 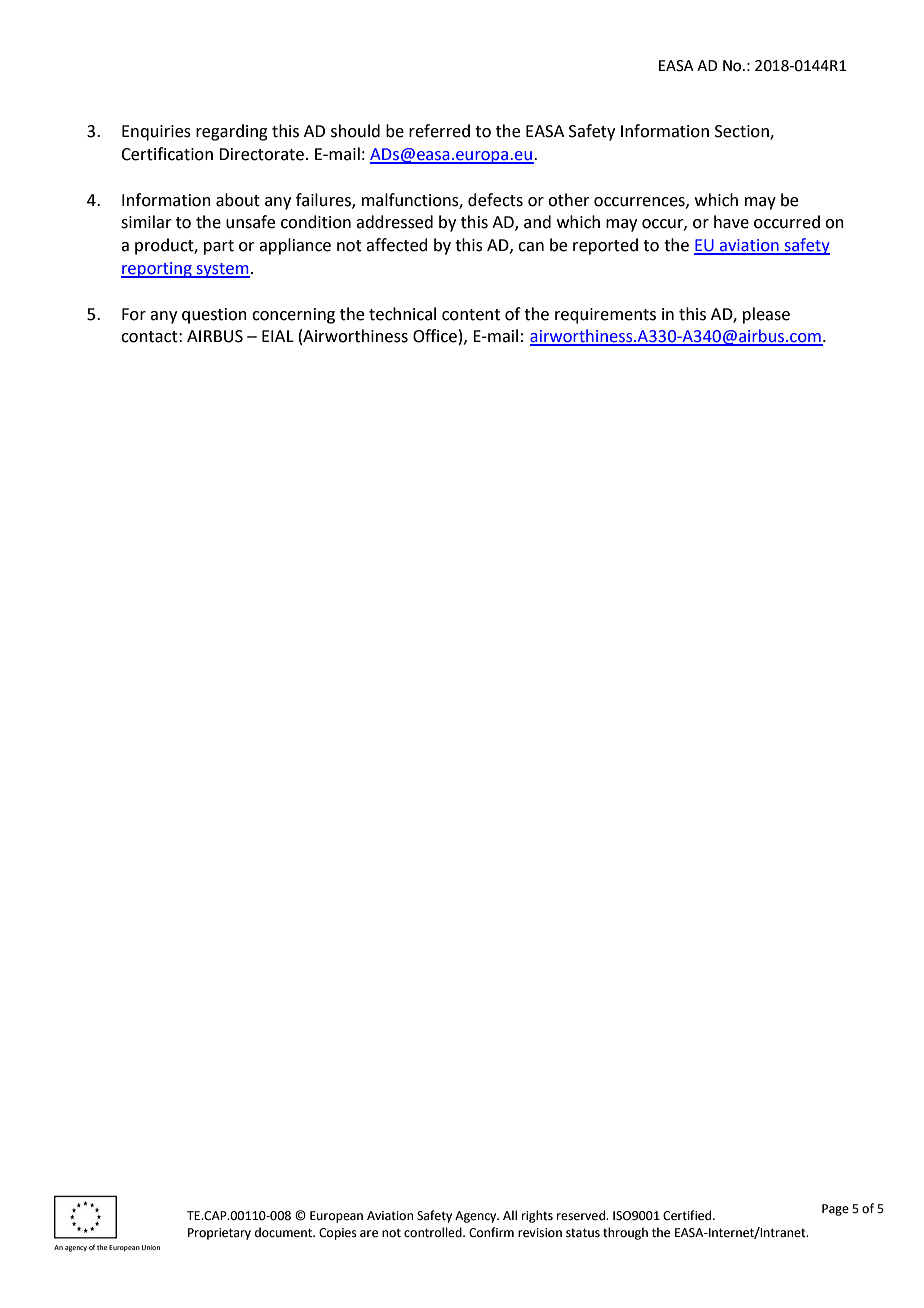 What do you see at coordinates (219, 1234) in the image?
I see `Proprietary` at bounding box center [219, 1234].
